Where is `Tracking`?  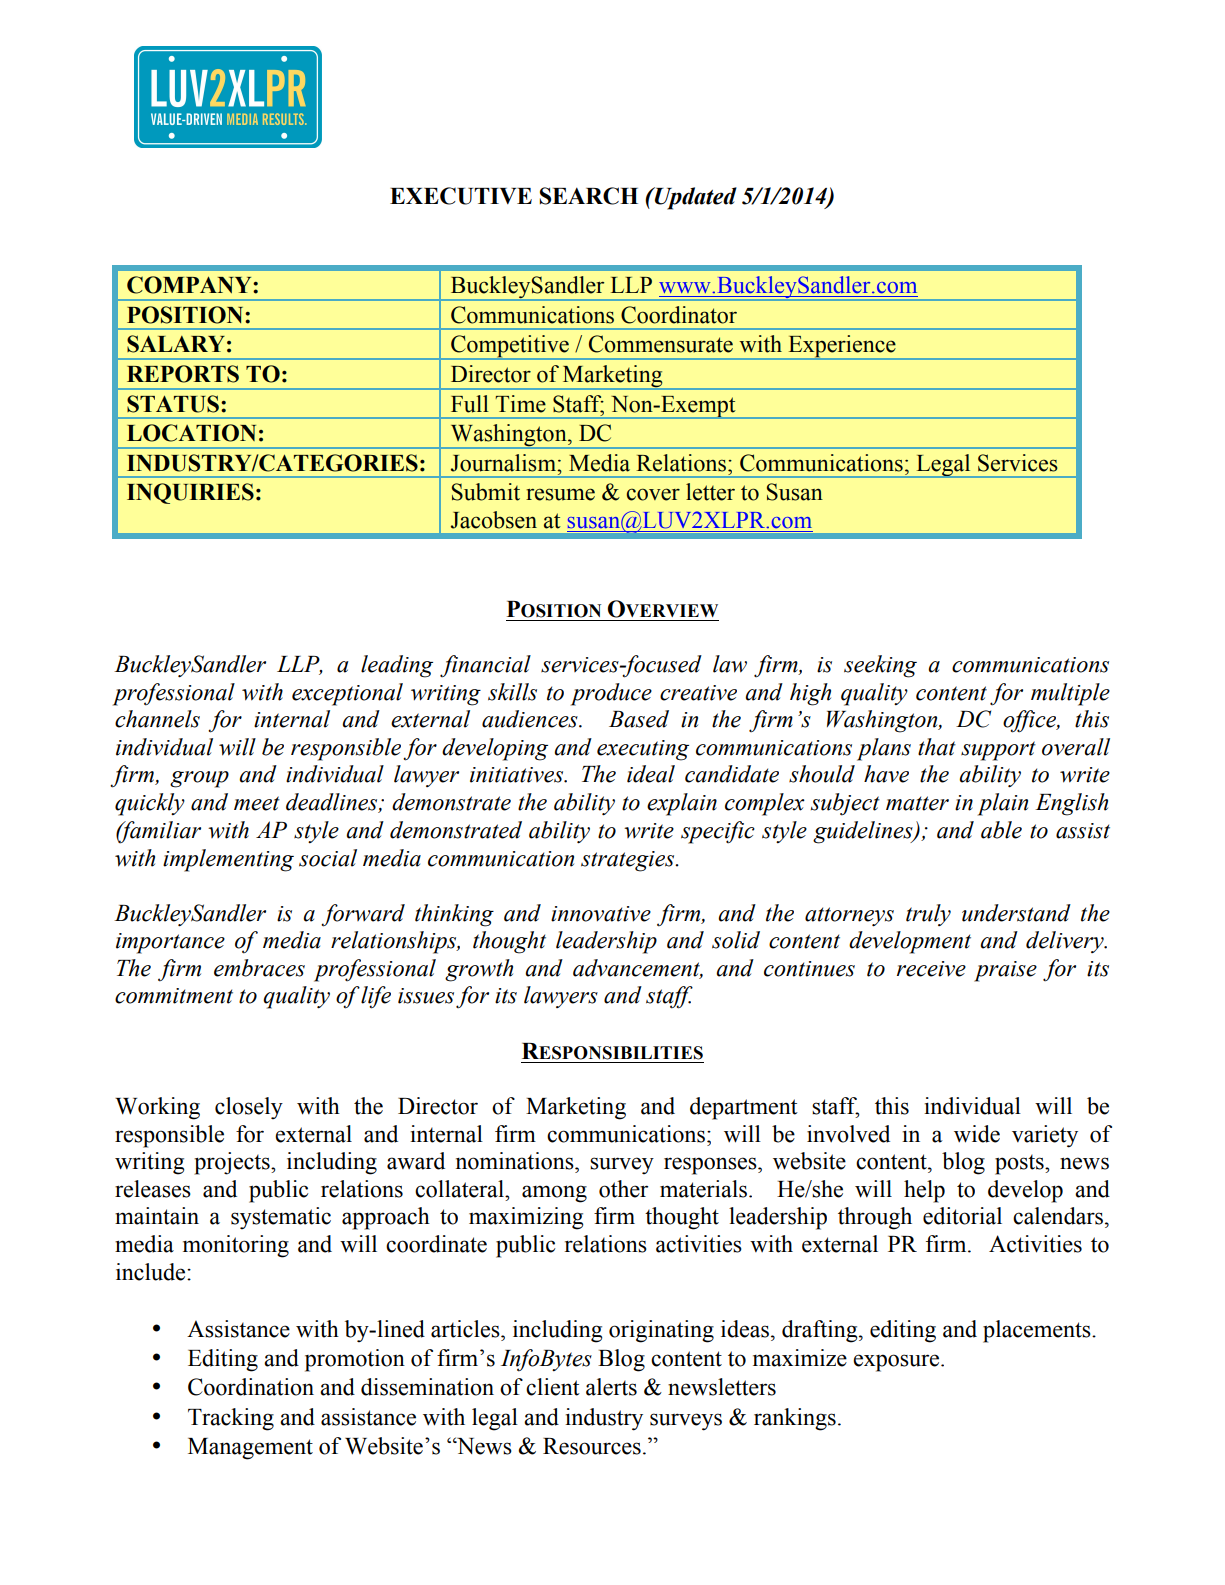
Tracking is located at coordinates (231, 1419).
